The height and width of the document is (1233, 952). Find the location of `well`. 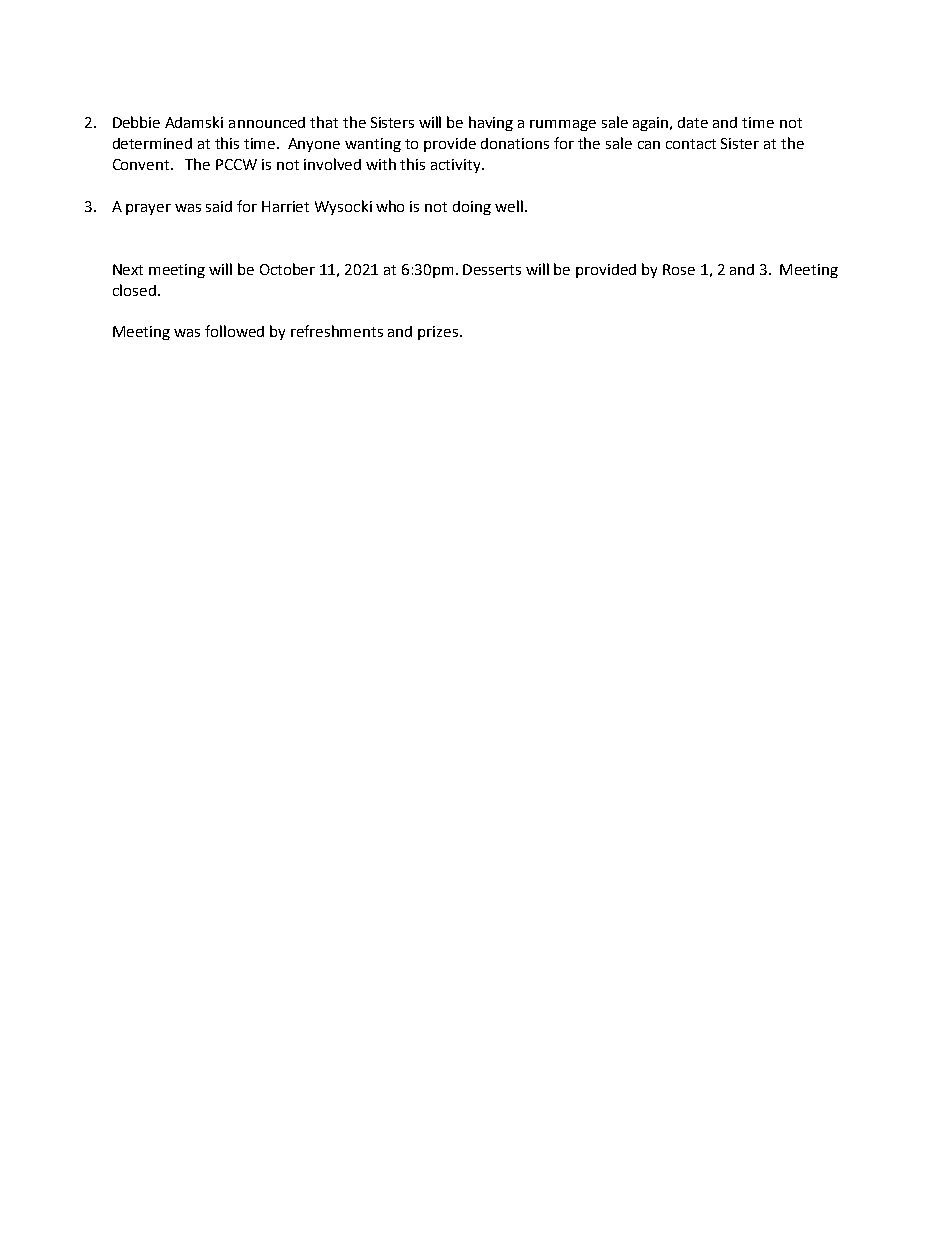

well is located at coordinates (509, 206).
